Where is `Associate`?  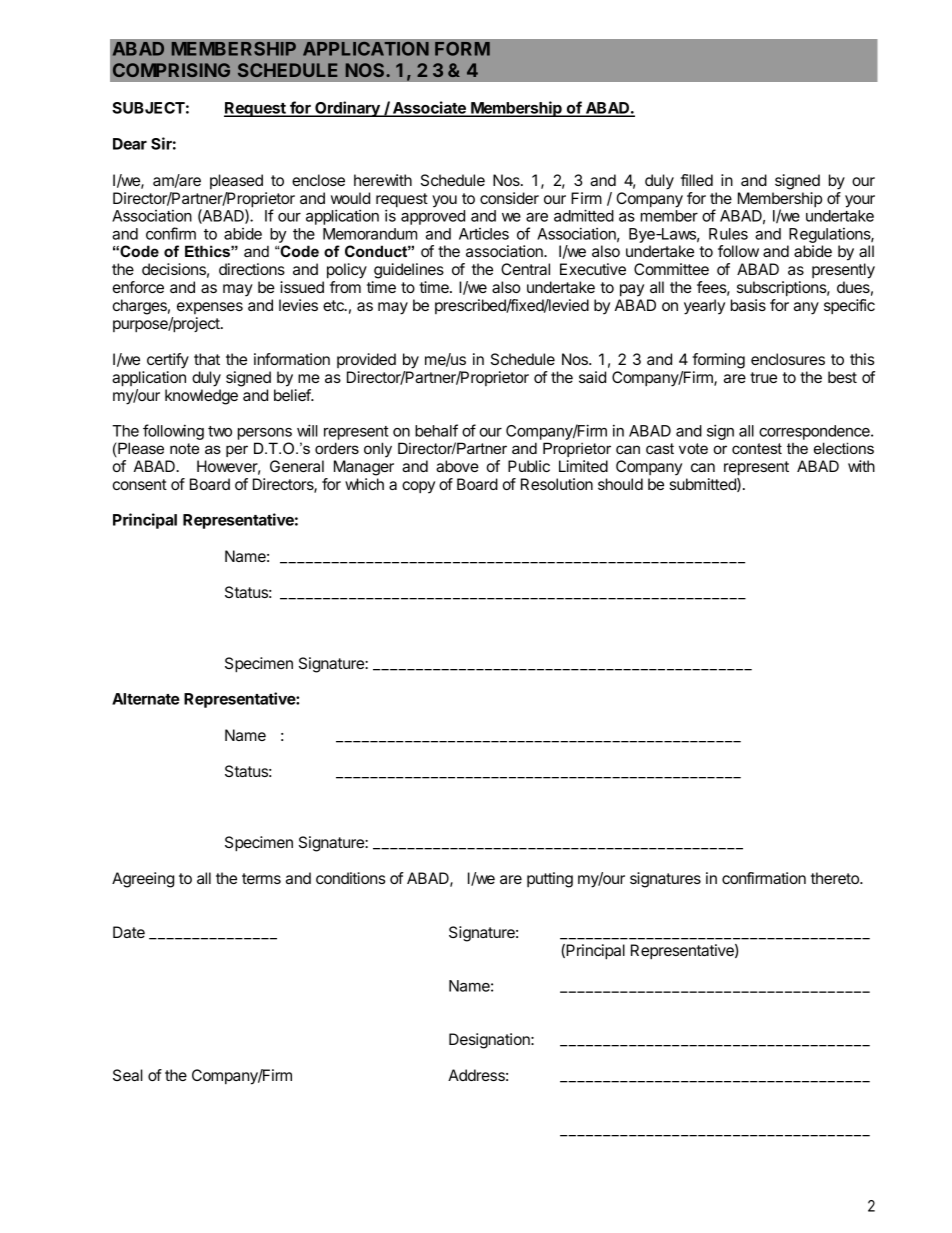
Associate is located at coordinates (429, 109).
